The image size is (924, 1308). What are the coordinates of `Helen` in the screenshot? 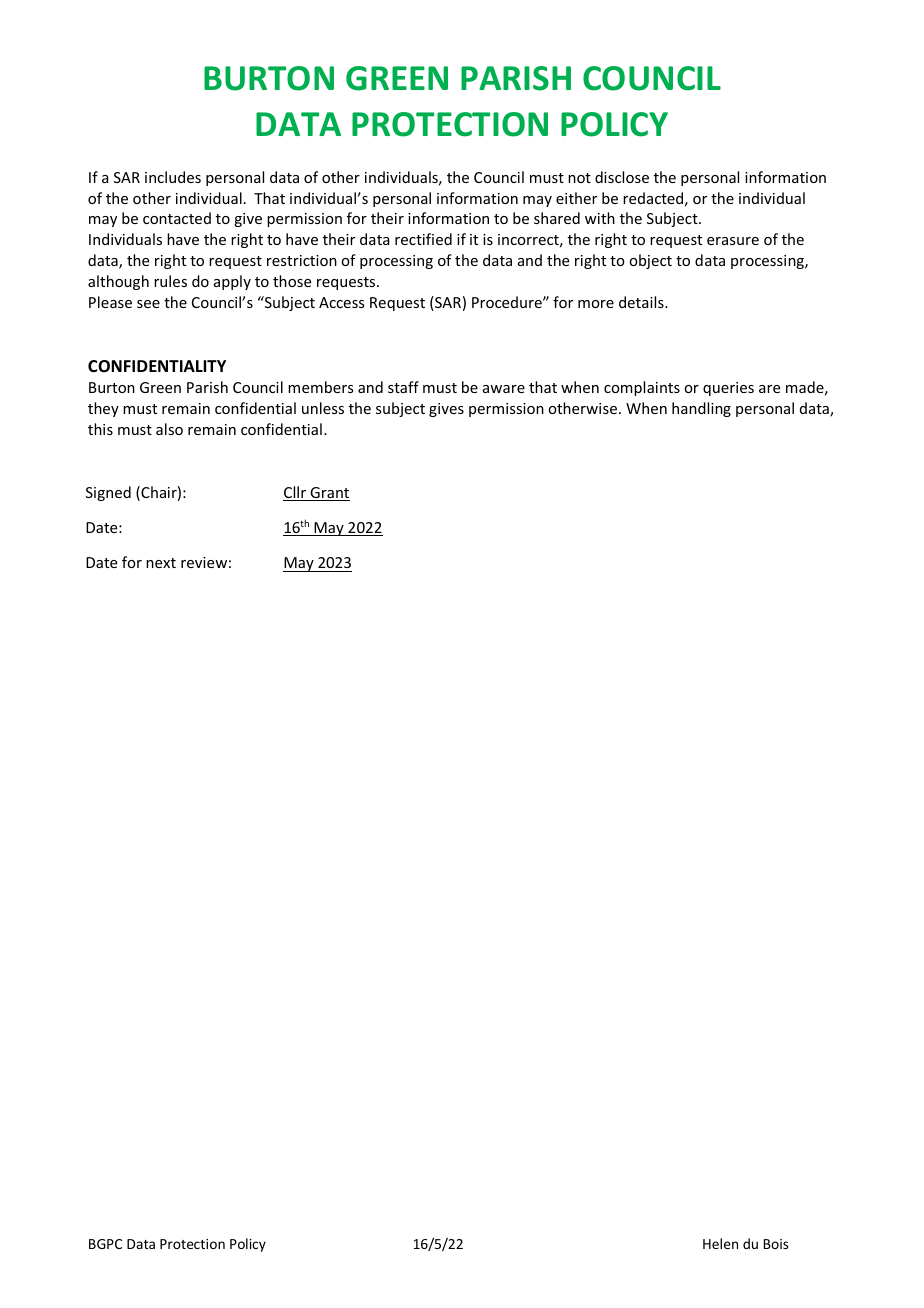 It's located at (720, 1243).
